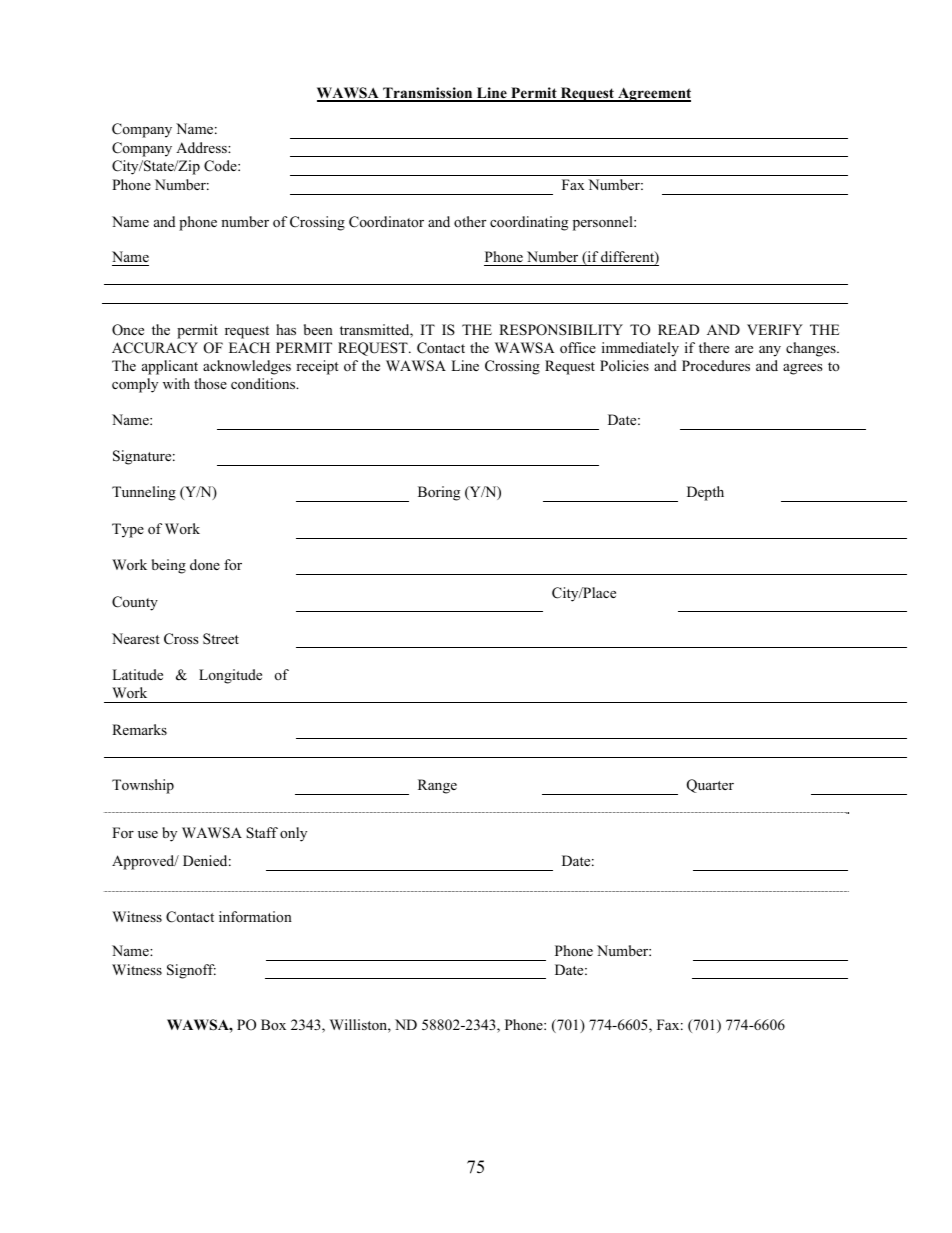 This screenshot has height=1233, width=952. I want to click on Staff, so click(262, 833).
